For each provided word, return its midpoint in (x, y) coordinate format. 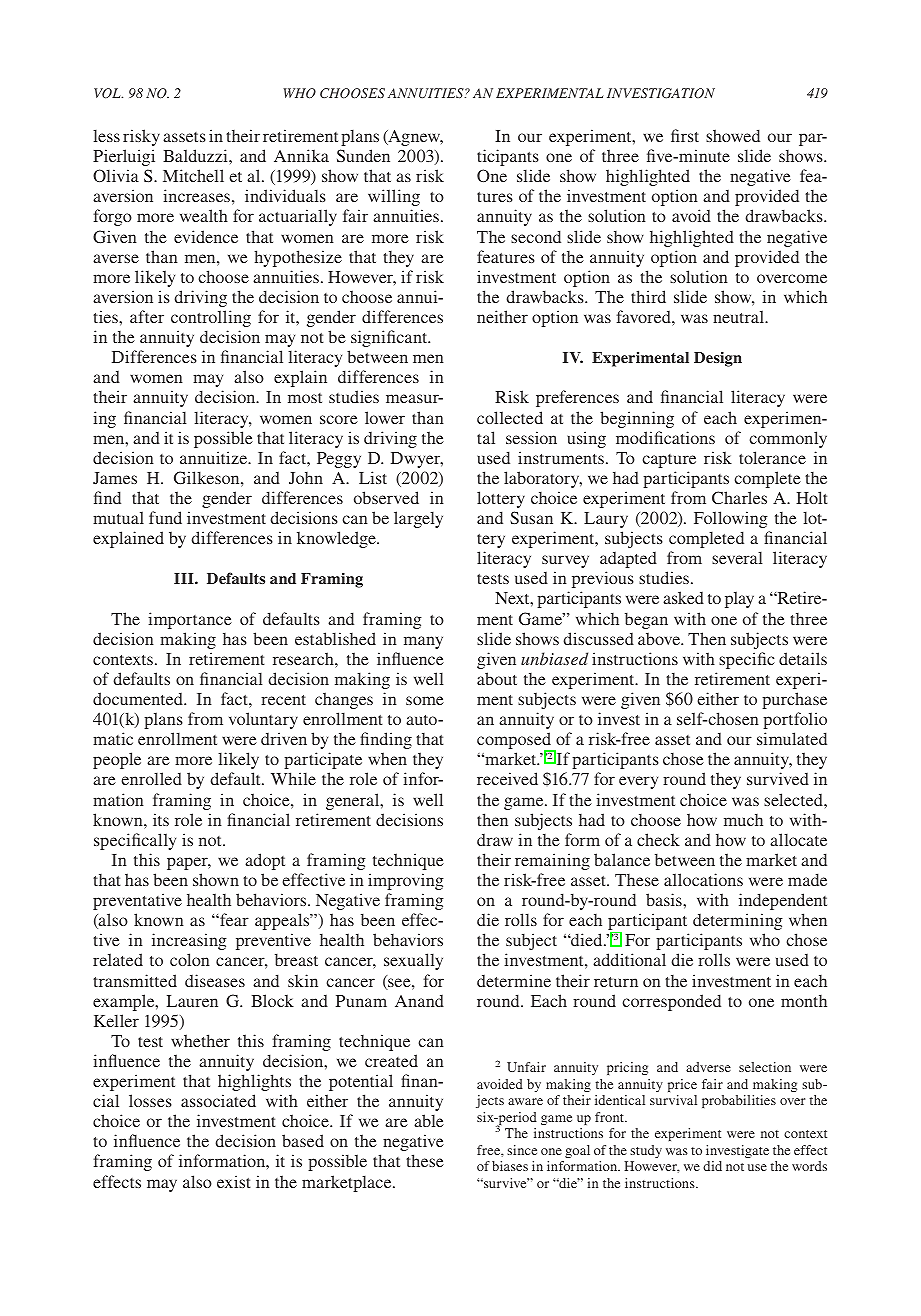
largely (418, 519)
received (507, 778)
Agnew (414, 138)
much (743, 819)
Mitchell (193, 175)
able (429, 1120)
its (161, 819)
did (712, 1166)
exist (234, 1181)
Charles (739, 497)
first (685, 135)
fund (165, 517)
